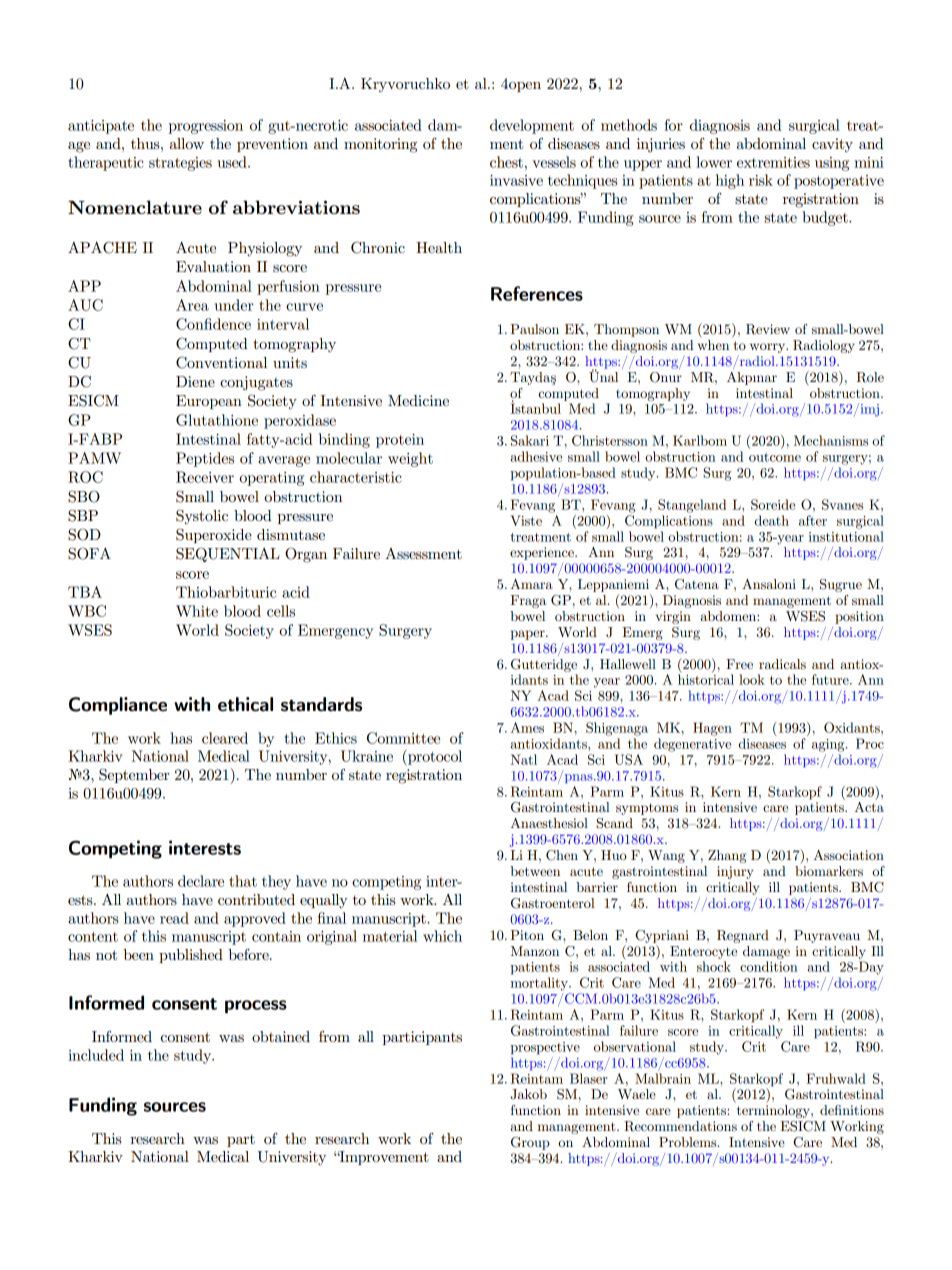  Describe the element at coordinates (506, 162) in the document. I see `chest` at that location.
